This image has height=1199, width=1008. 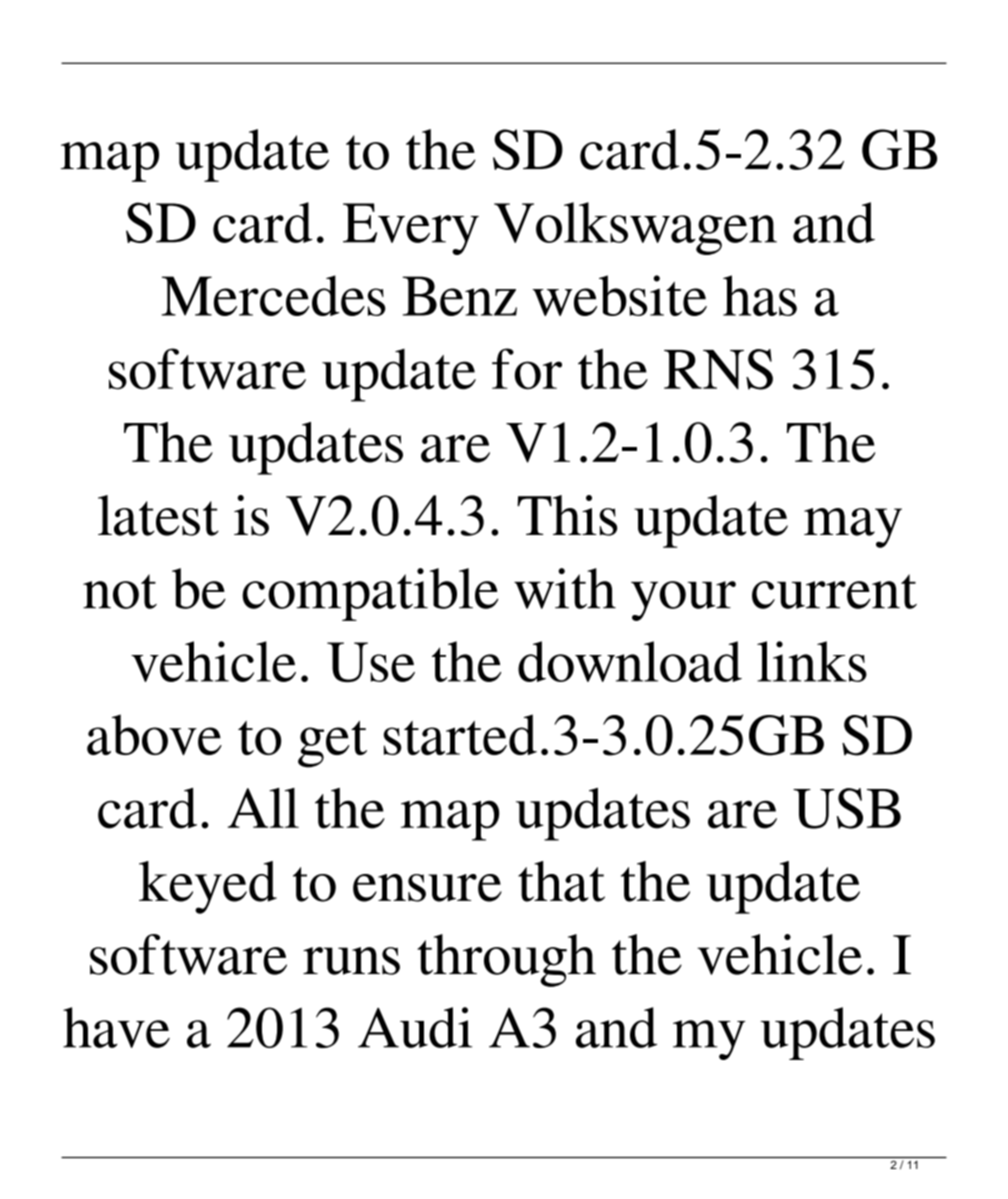 I want to click on This, so click(x=567, y=515).
